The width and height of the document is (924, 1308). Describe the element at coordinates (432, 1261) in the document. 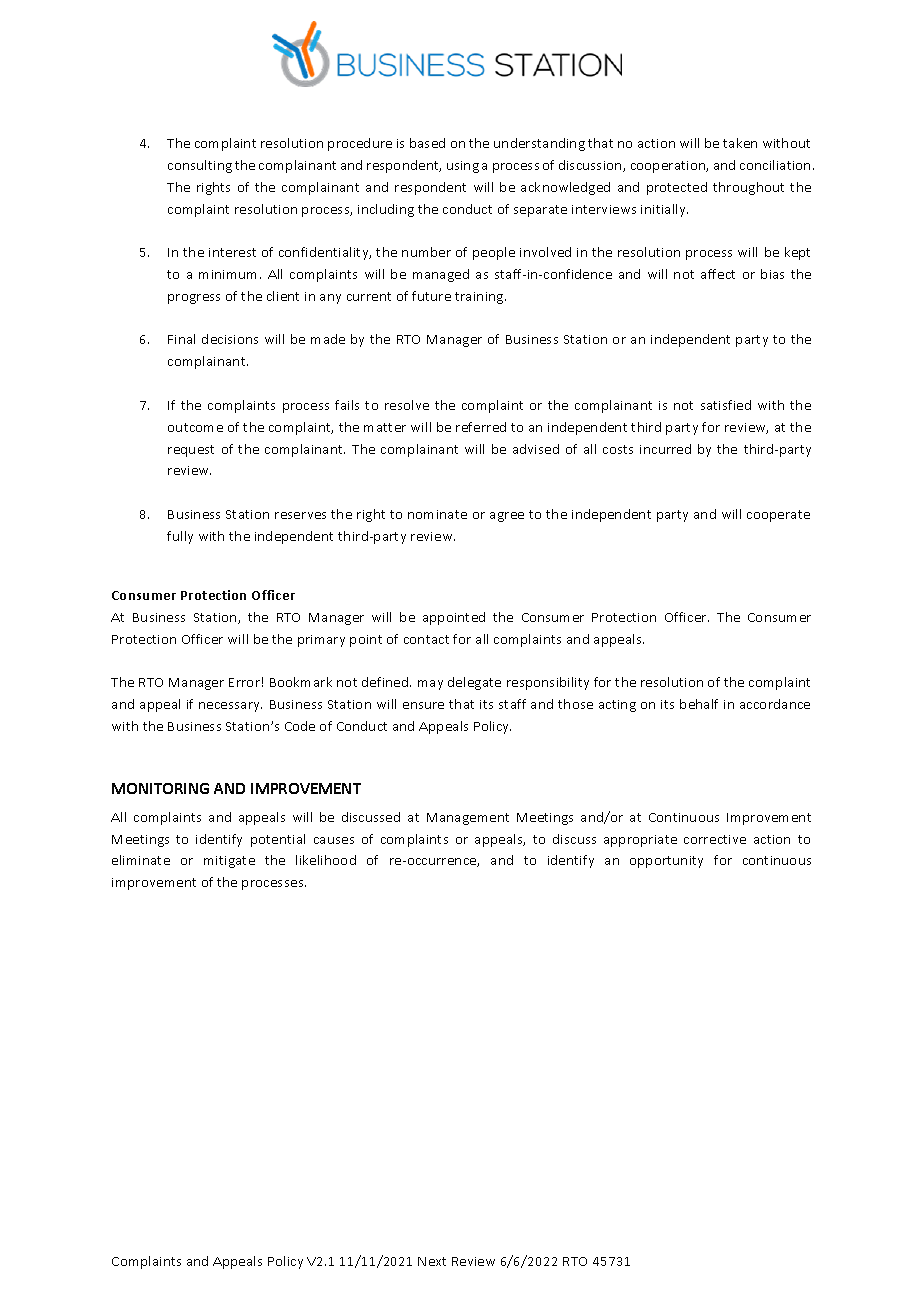

I see `Next` at that location.
